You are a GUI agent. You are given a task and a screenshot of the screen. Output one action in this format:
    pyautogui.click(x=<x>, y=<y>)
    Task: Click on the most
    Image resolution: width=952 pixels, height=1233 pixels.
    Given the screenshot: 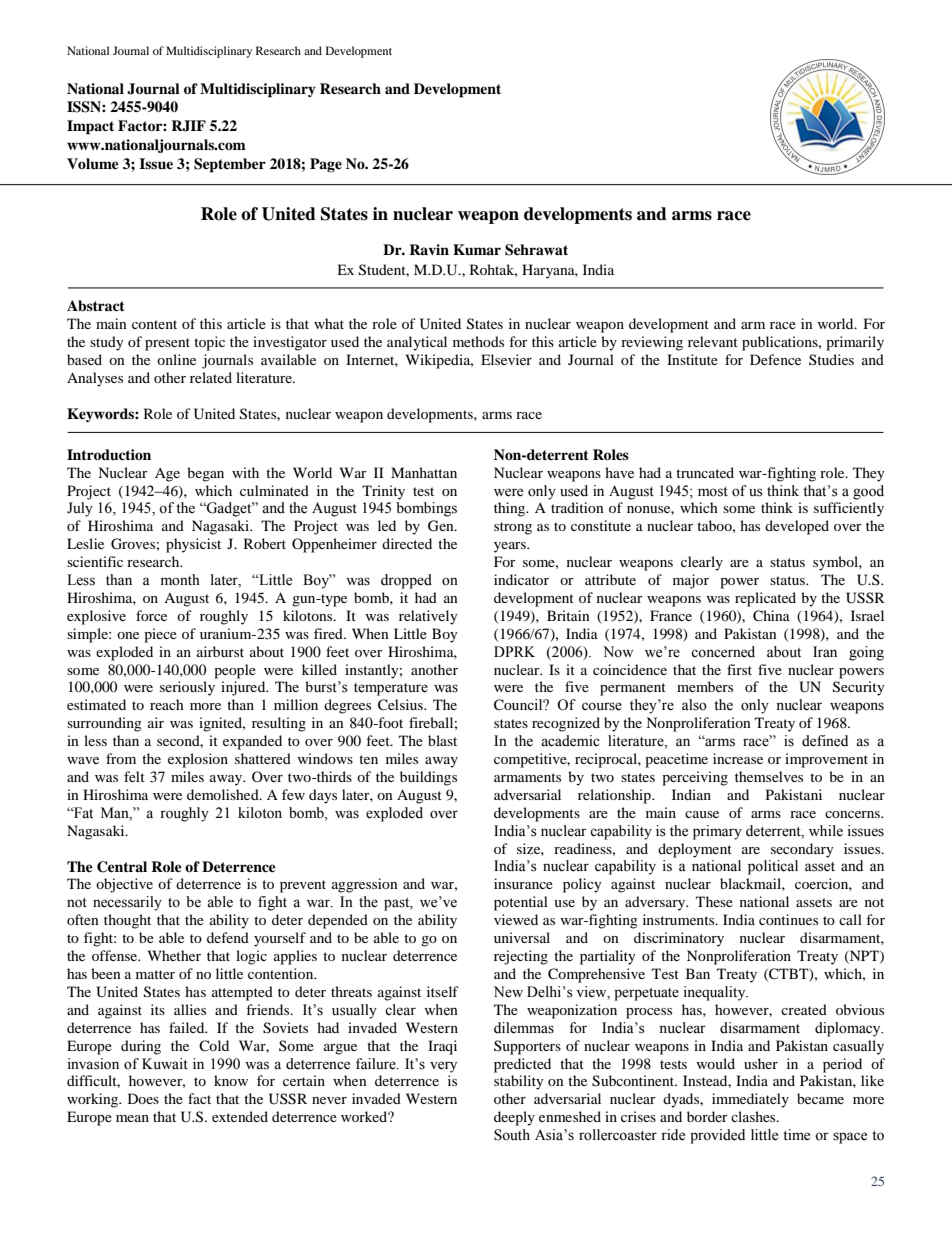 What is the action you would take?
    pyautogui.click(x=713, y=492)
